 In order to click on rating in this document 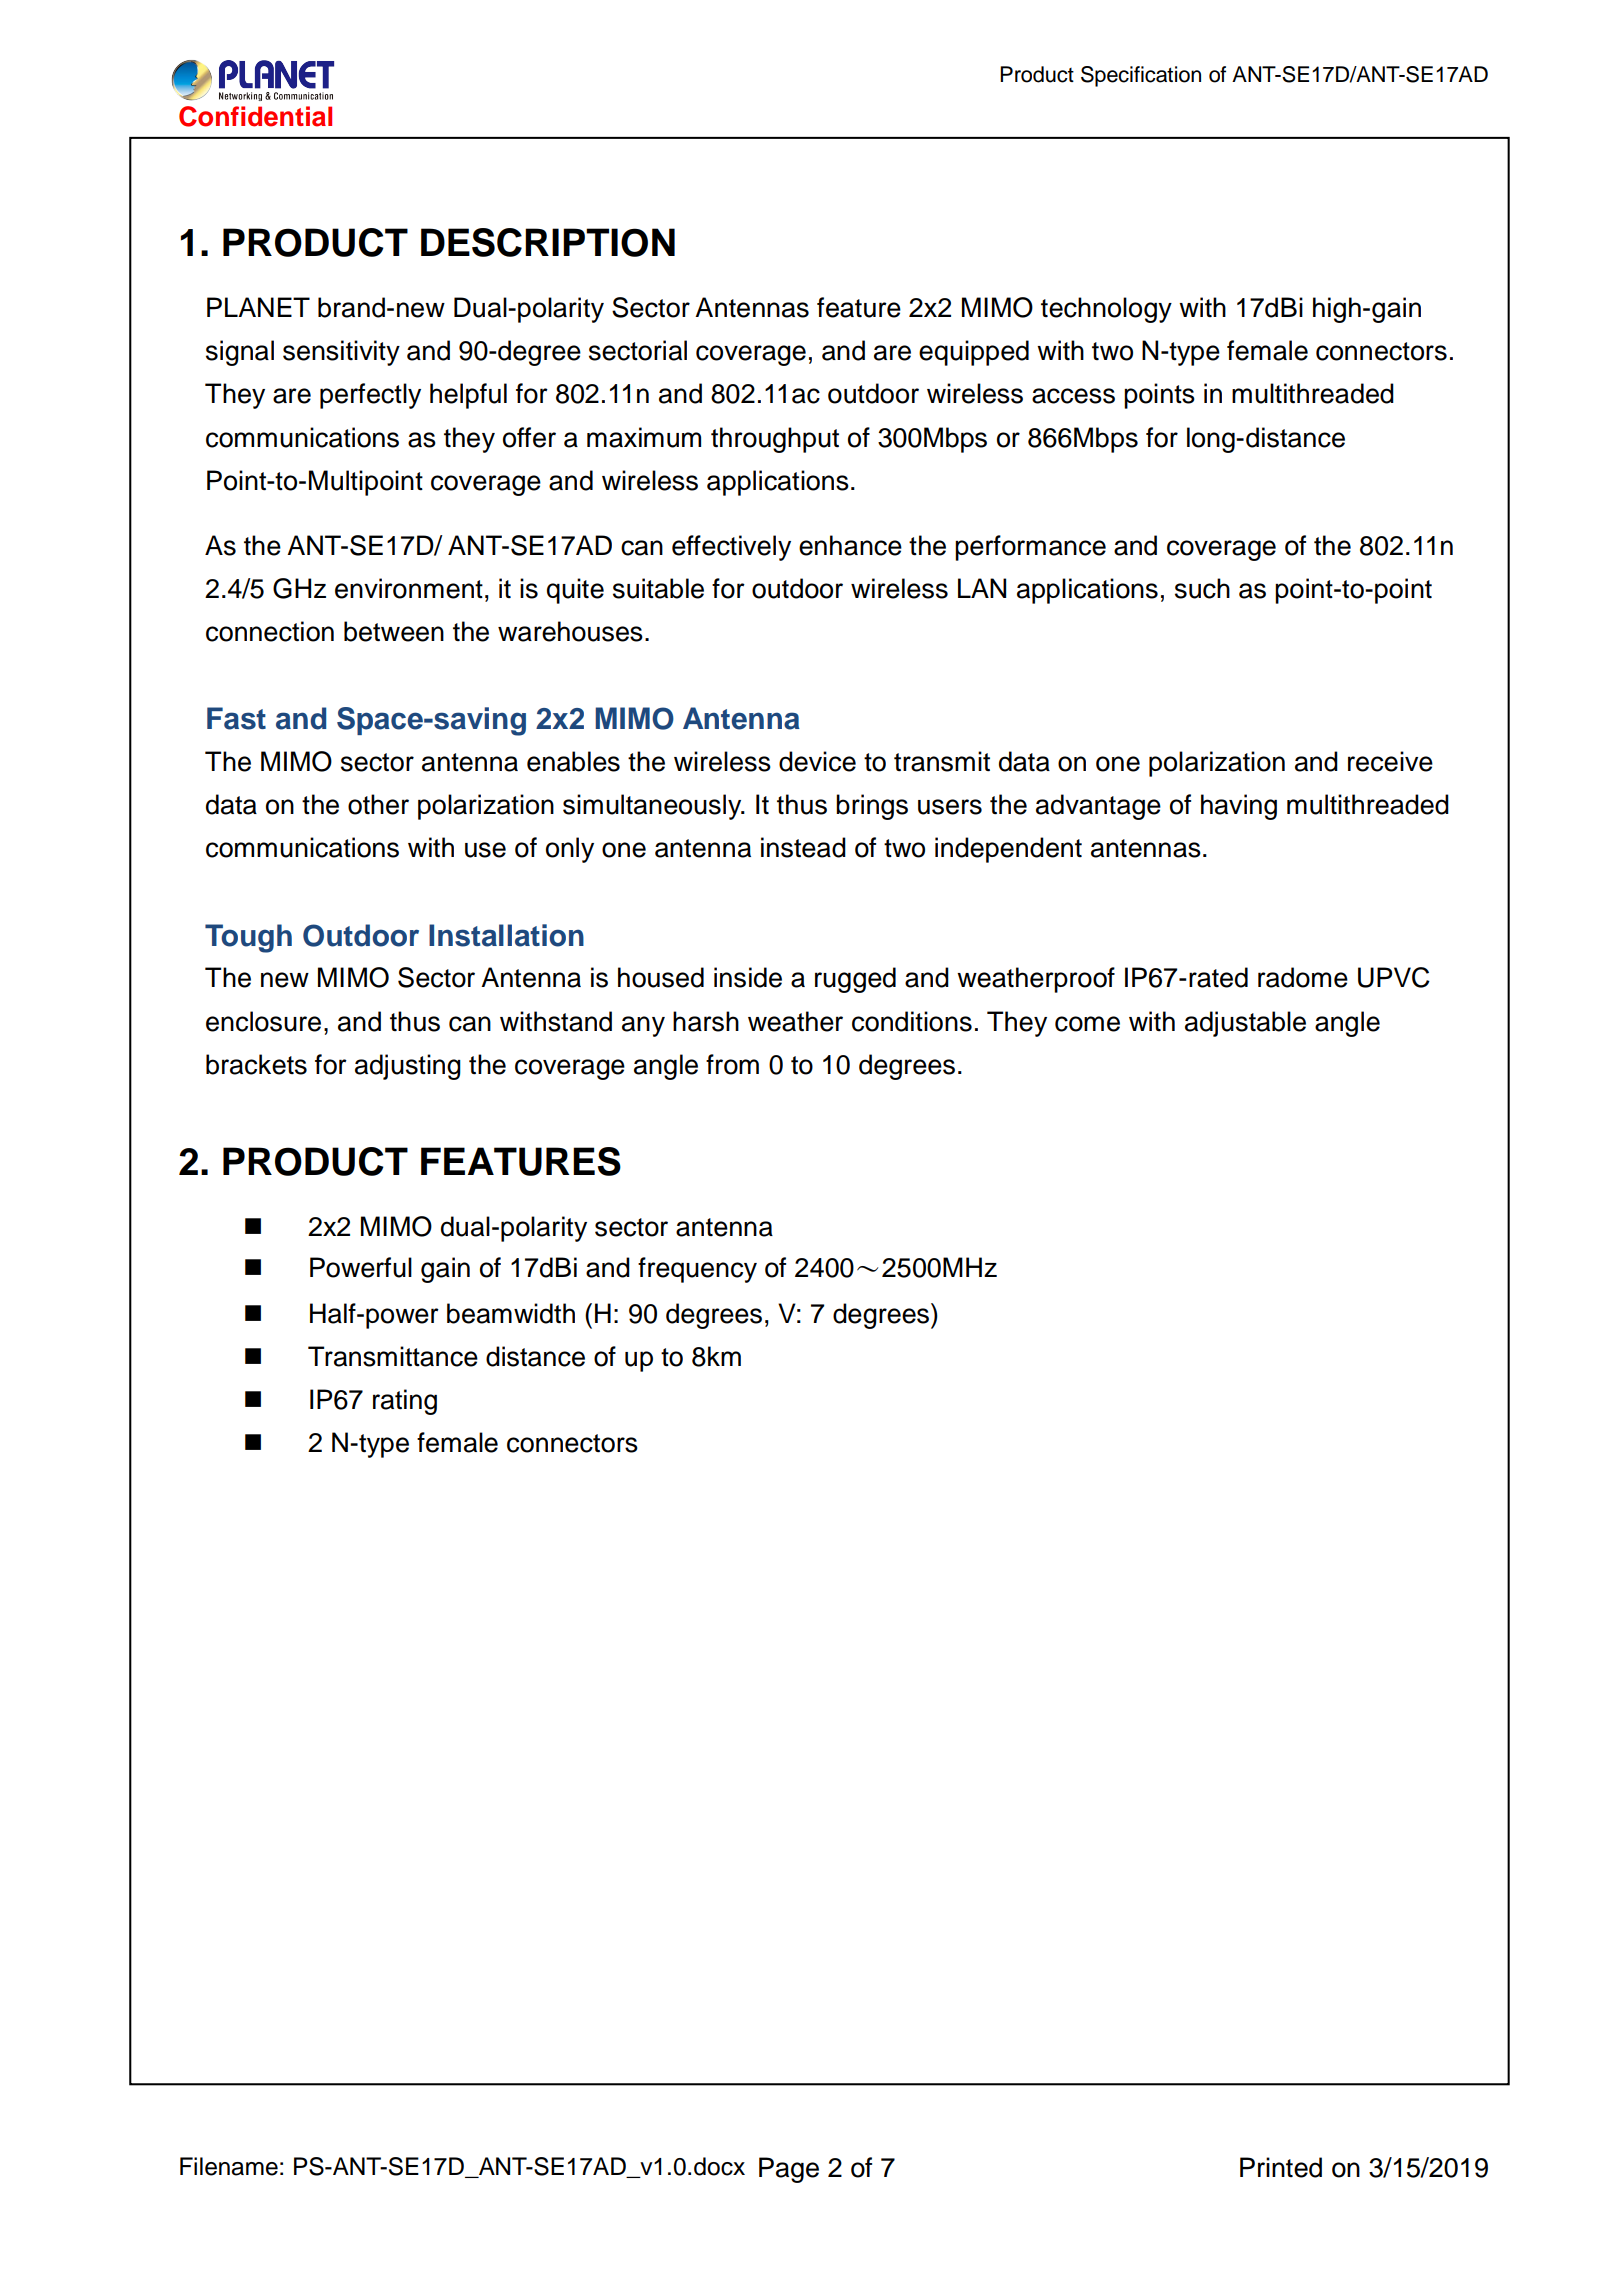, I will do `click(405, 1402)`.
